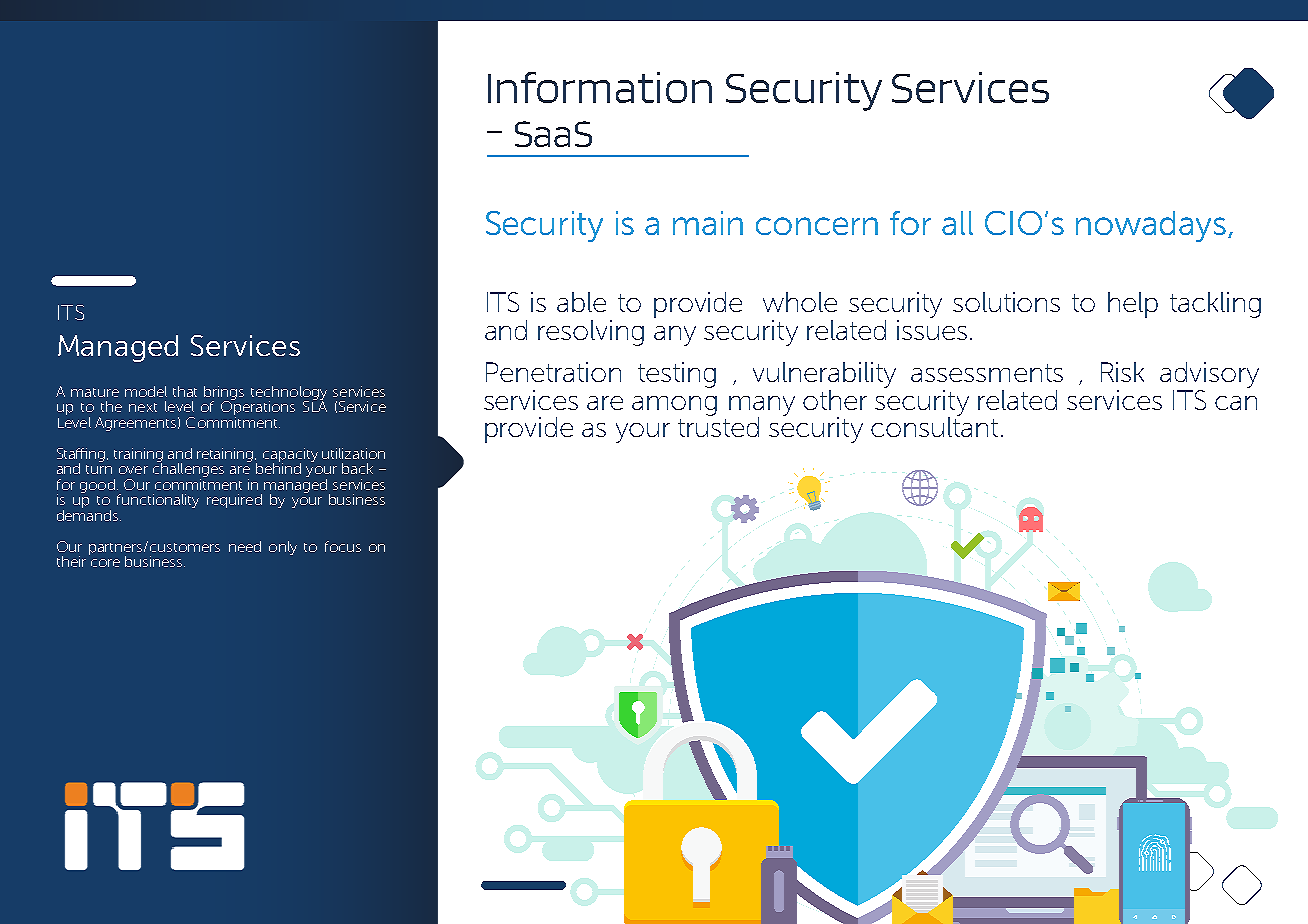 The height and width of the screenshot is (924, 1308). Describe the element at coordinates (934, 426) in the screenshot. I see `consultant` at that location.
